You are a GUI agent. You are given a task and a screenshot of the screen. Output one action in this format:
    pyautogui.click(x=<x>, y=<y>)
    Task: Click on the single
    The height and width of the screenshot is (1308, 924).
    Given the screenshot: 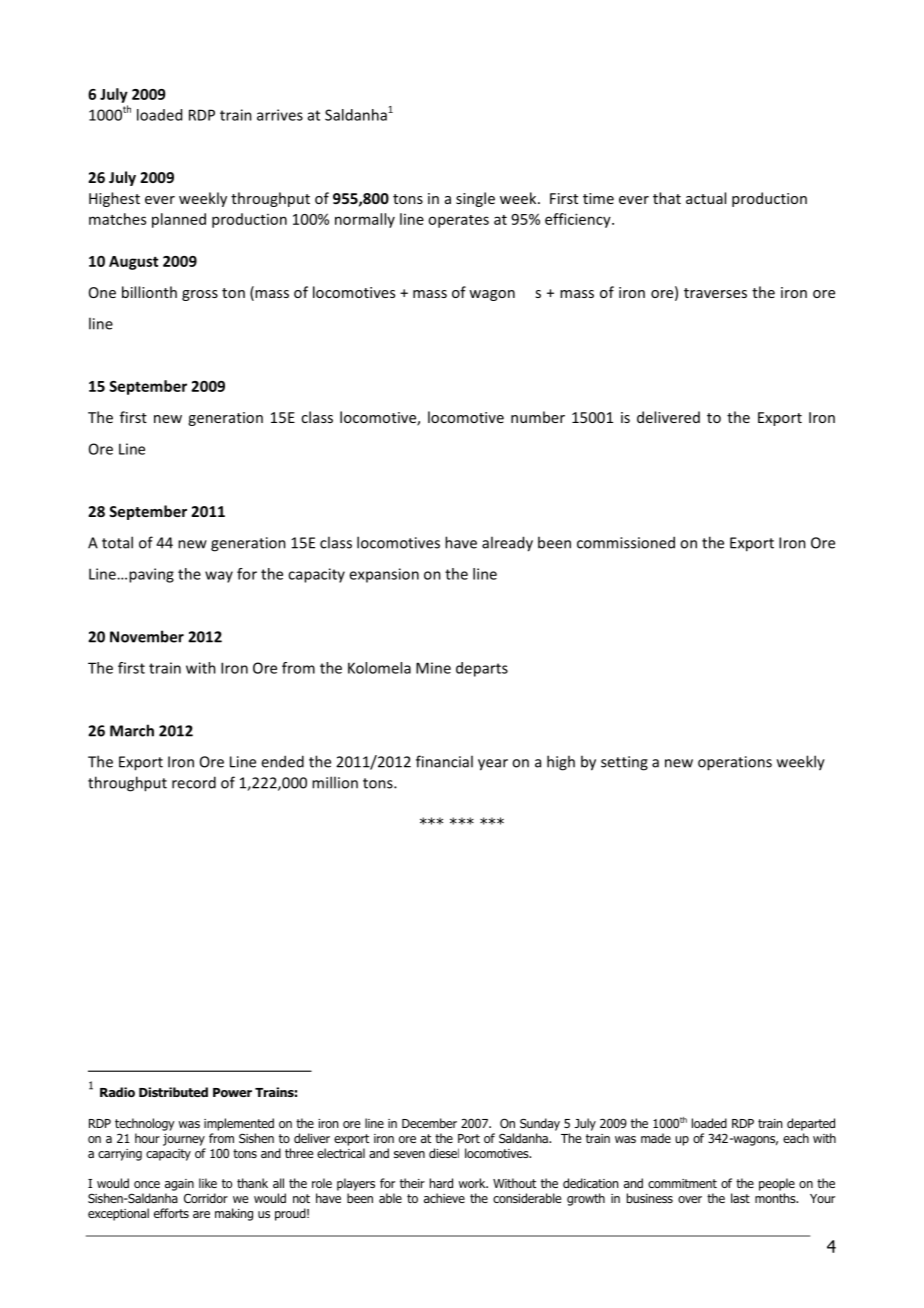 What is the action you would take?
    pyautogui.click(x=475, y=199)
